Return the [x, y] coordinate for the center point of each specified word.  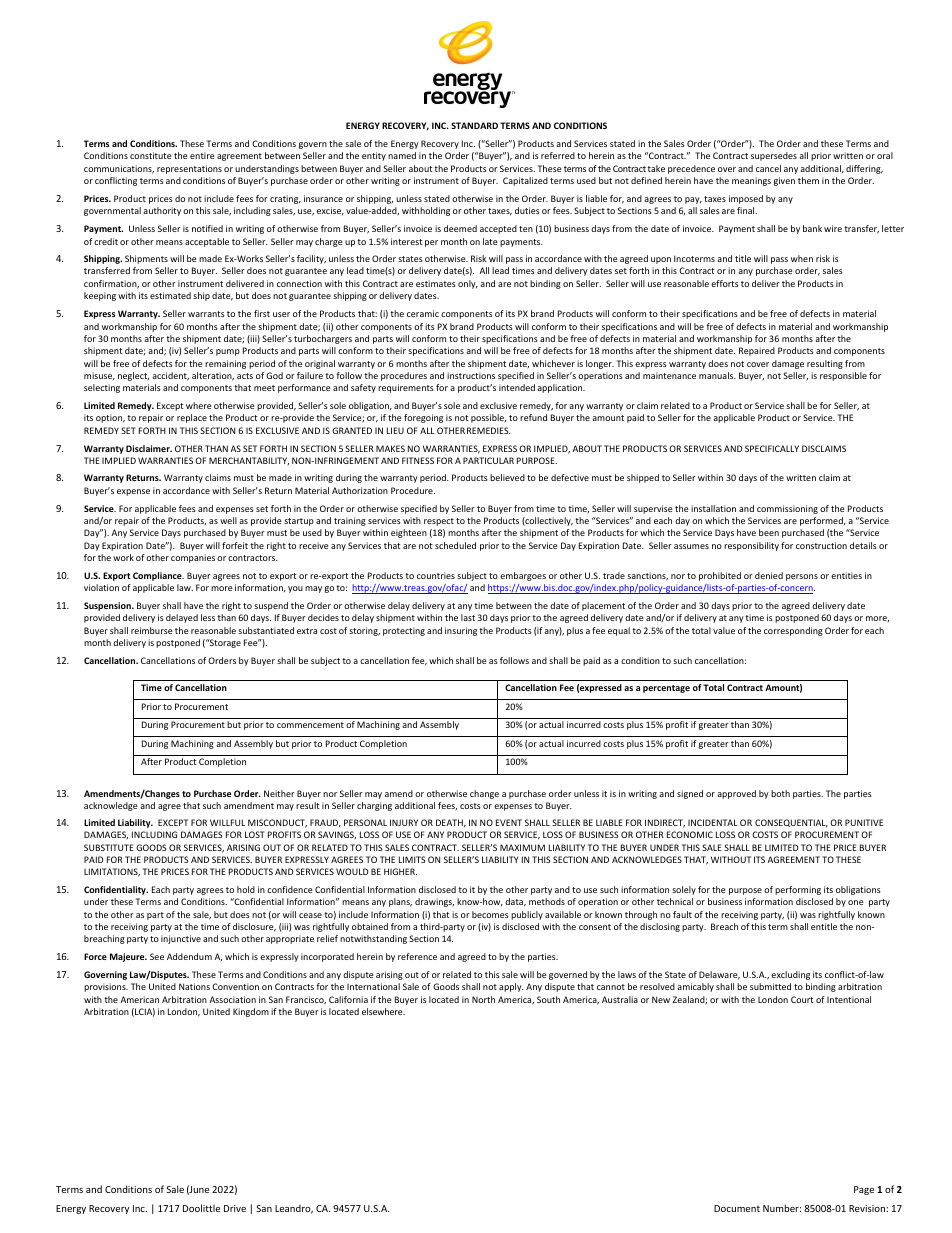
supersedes [774, 156]
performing [798, 890]
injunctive [181, 939]
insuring [461, 631]
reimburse [152, 630]
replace [192, 418]
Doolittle [201, 1208]
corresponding [793, 631]
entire [202, 155]
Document [737, 1208]
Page [864, 1190]
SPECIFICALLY [772, 448]
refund [533, 417]
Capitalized [525, 181]
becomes [490, 914]
